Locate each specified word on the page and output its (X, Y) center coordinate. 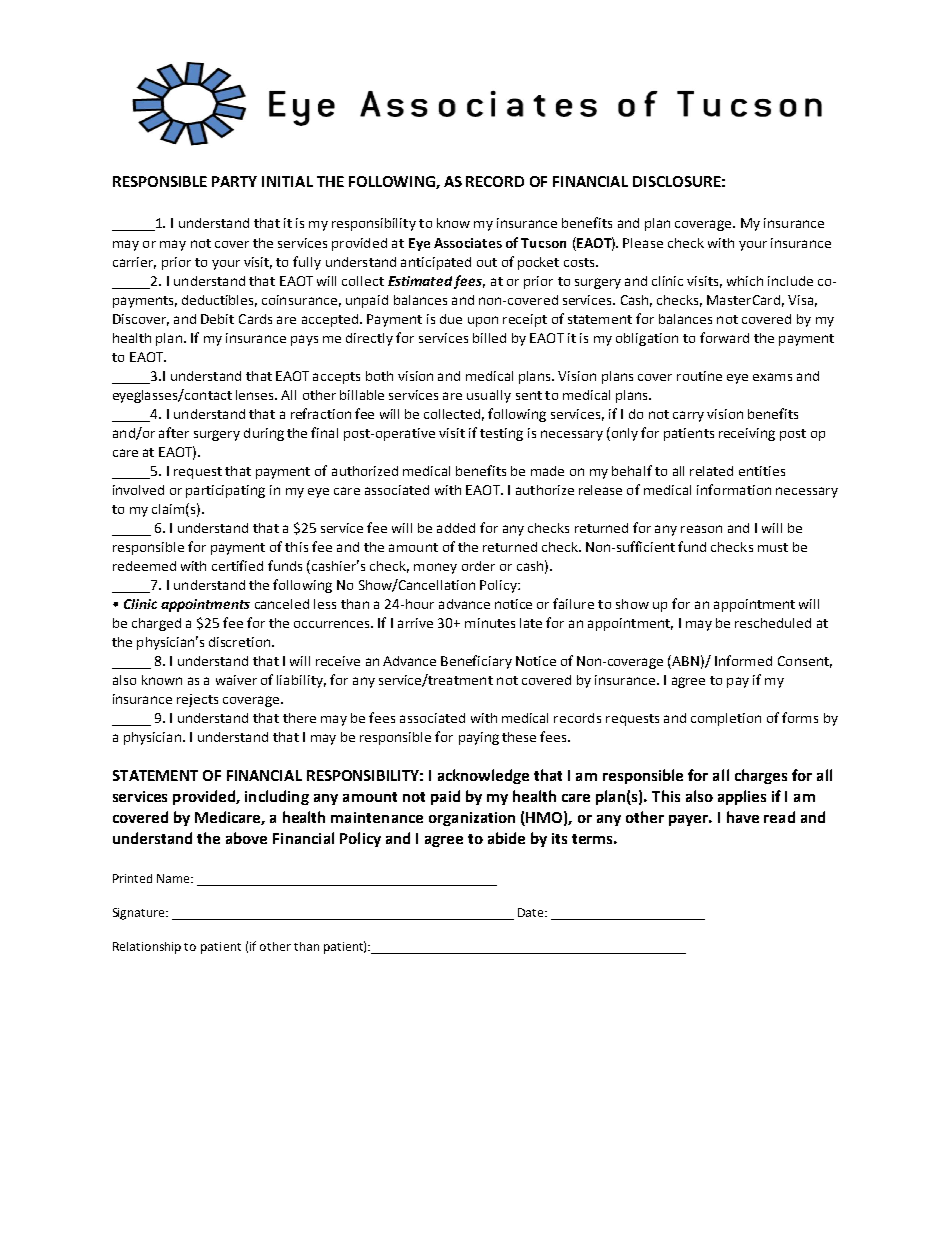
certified (237, 565)
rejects (197, 700)
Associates (468, 243)
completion (726, 719)
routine (699, 376)
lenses (256, 395)
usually (489, 396)
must (773, 547)
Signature (140, 914)
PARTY (234, 181)
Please (643, 243)
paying (479, 738)
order (478, 566)
